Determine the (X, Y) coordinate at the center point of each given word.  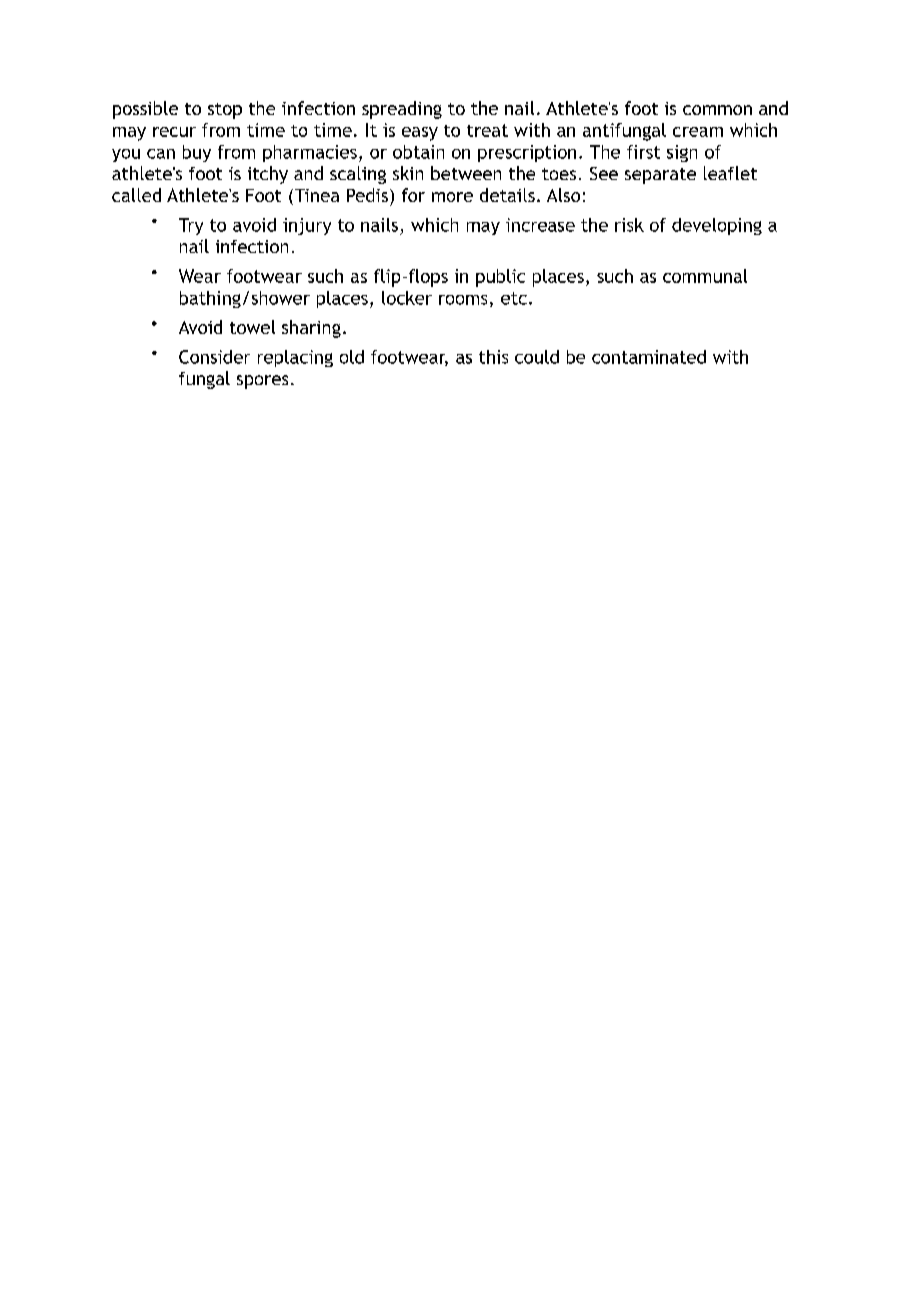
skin (408, 173)
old (352, 357)
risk (629, 225)
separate (660, 176)
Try (191, 226)
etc (514, 298)
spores (262, 382)
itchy (268, 175)
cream (698, 132)
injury (307, 226)
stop (225, 111)
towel (252, 327)
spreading (402, 110)
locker (407, 298)
